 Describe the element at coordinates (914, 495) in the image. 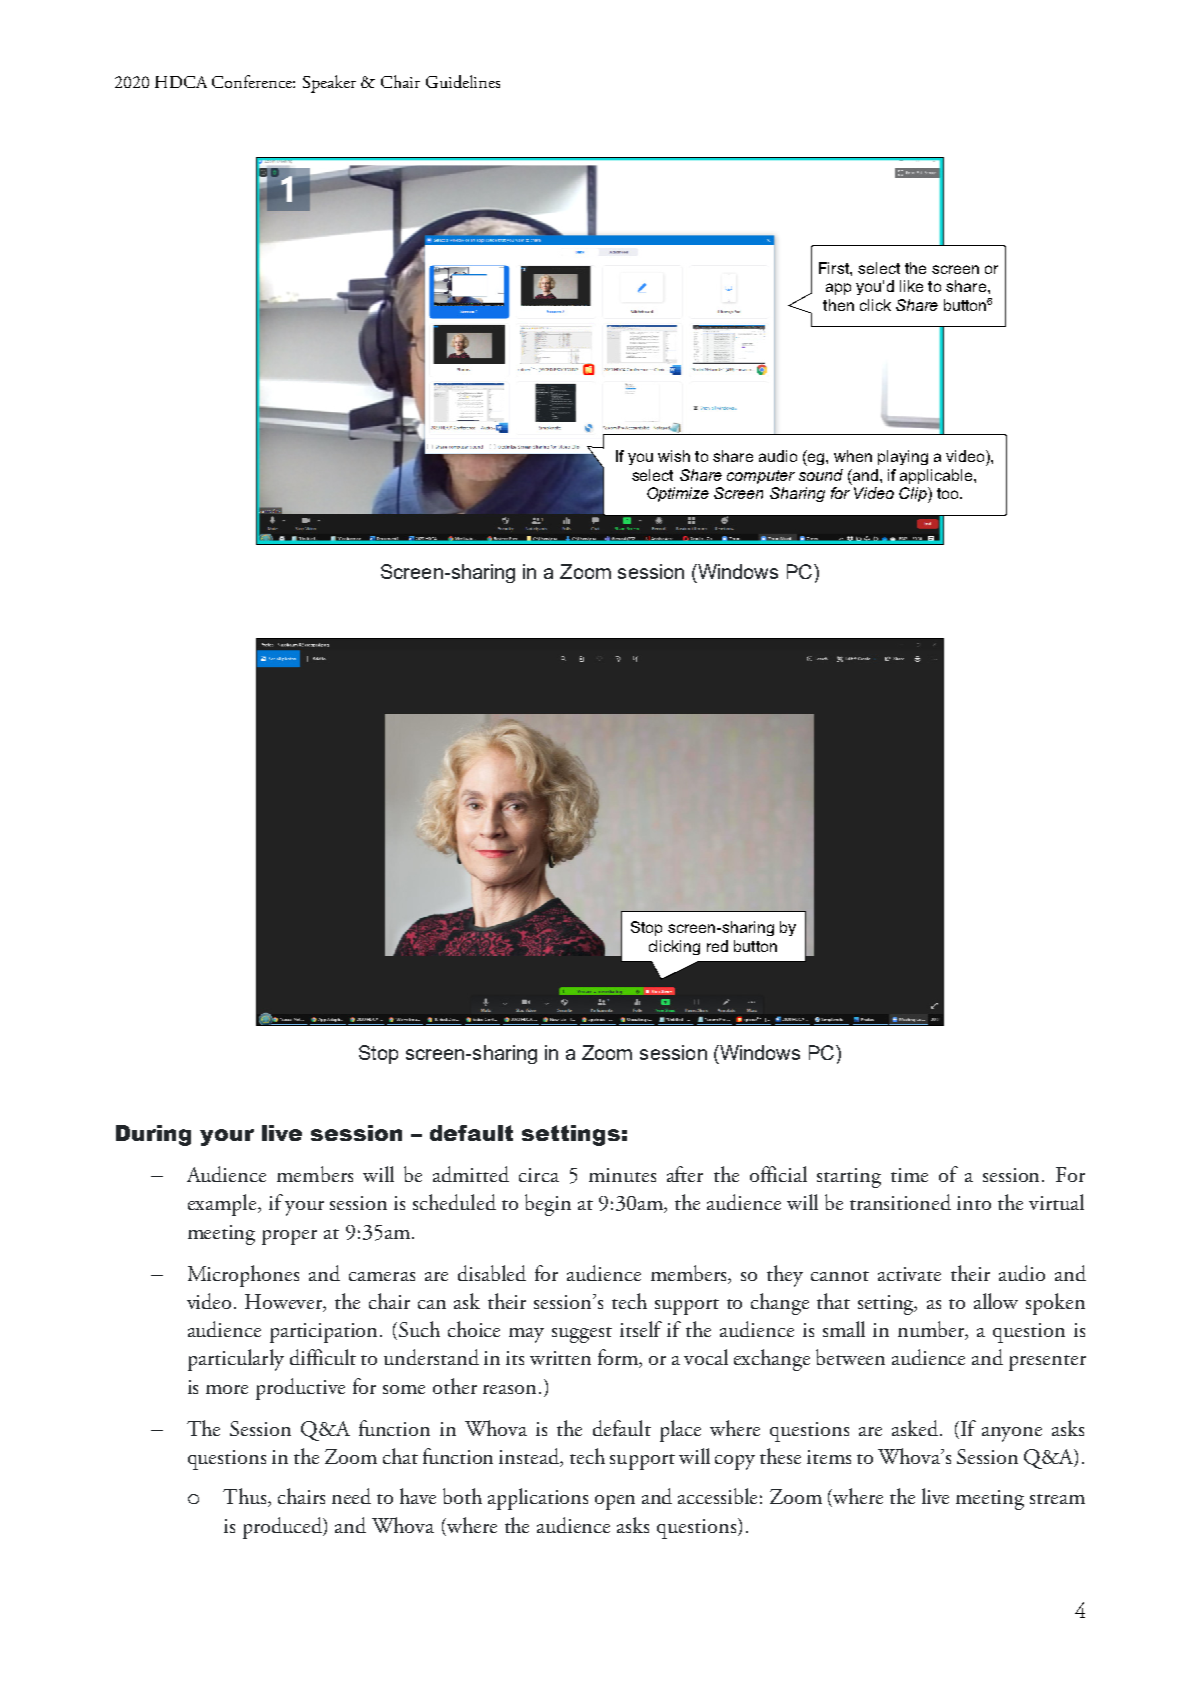

I see `Clip` at that location.
